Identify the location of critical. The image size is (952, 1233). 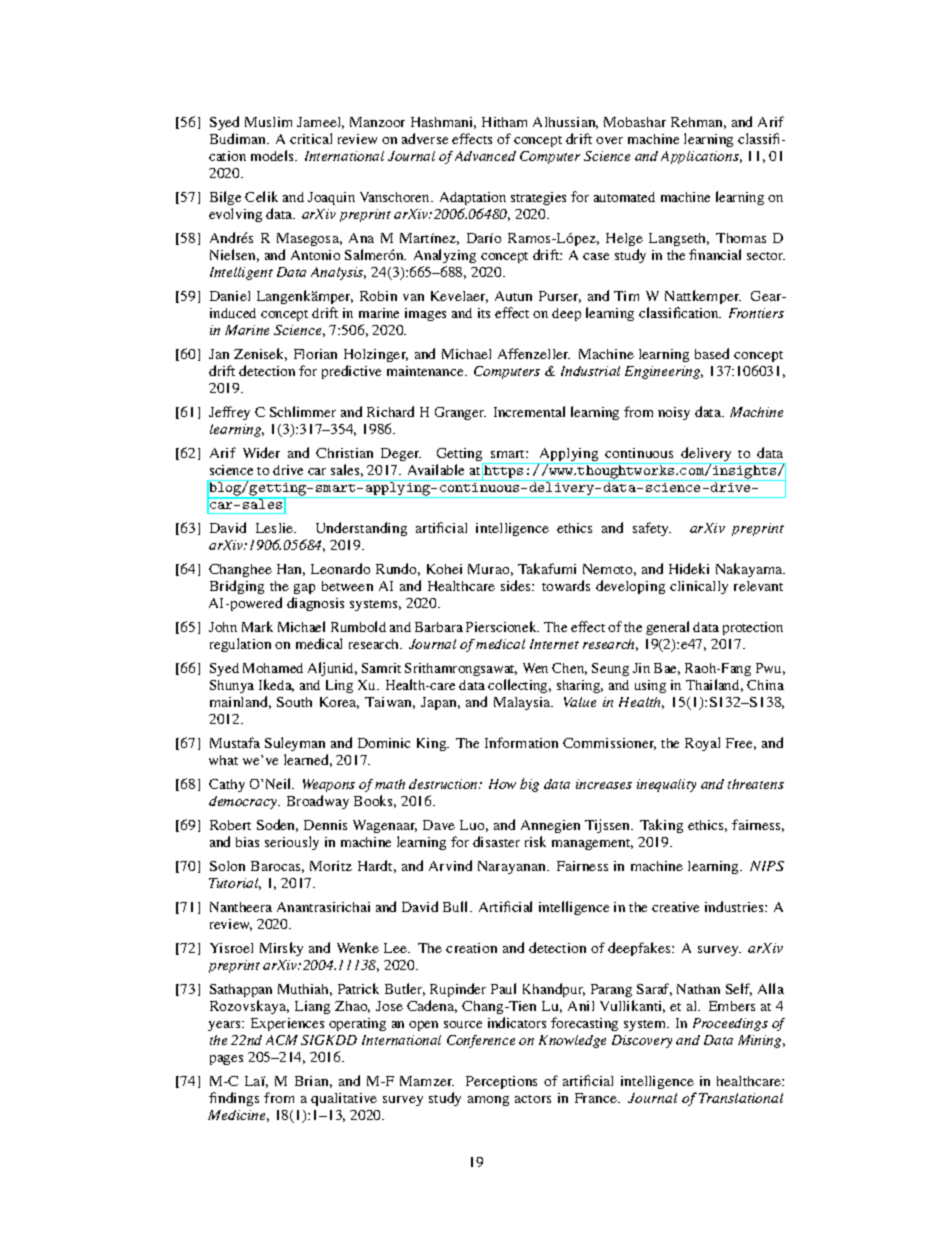
(311, 138).
